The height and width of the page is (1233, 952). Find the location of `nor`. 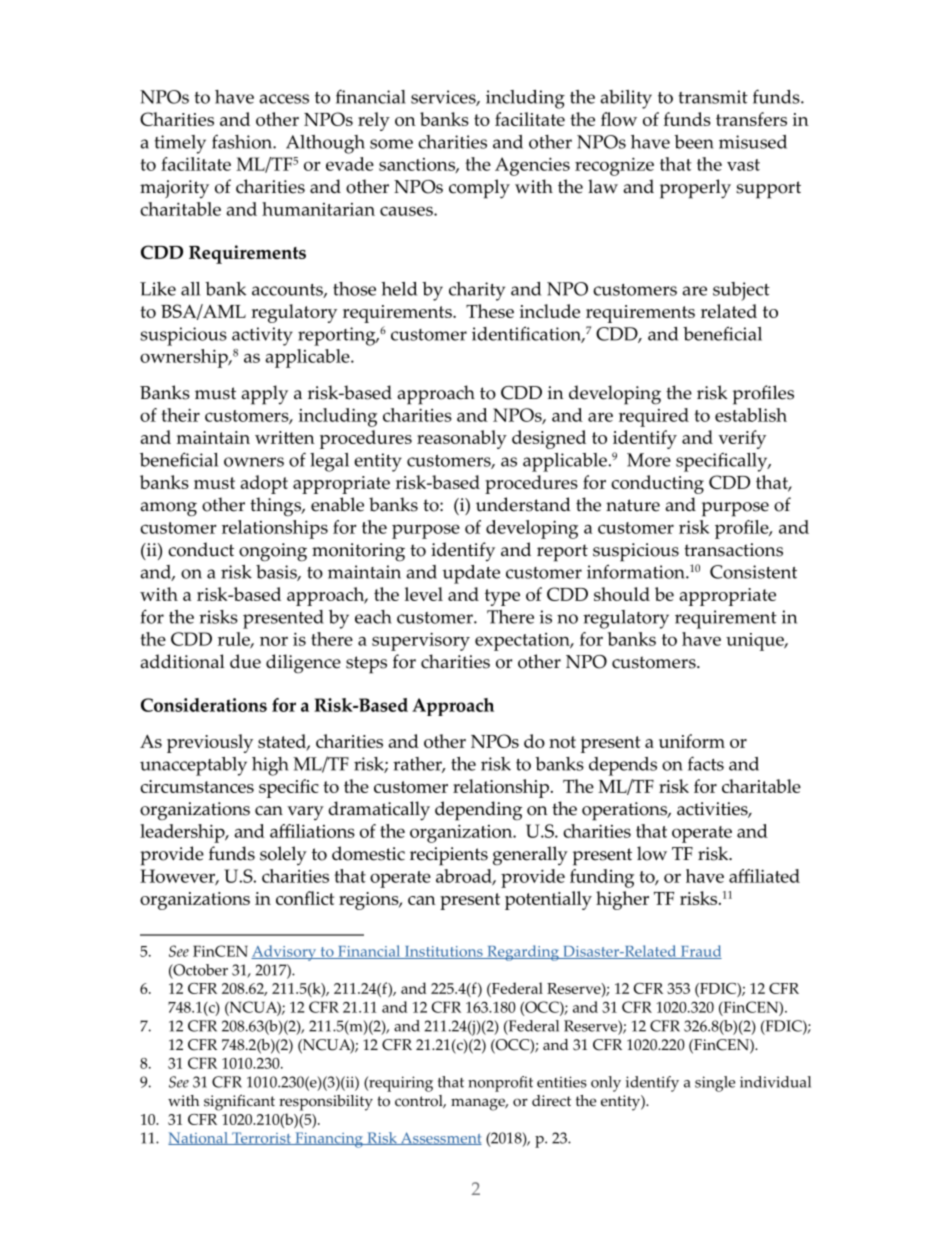

nor is located at coordinates (274, 641).
